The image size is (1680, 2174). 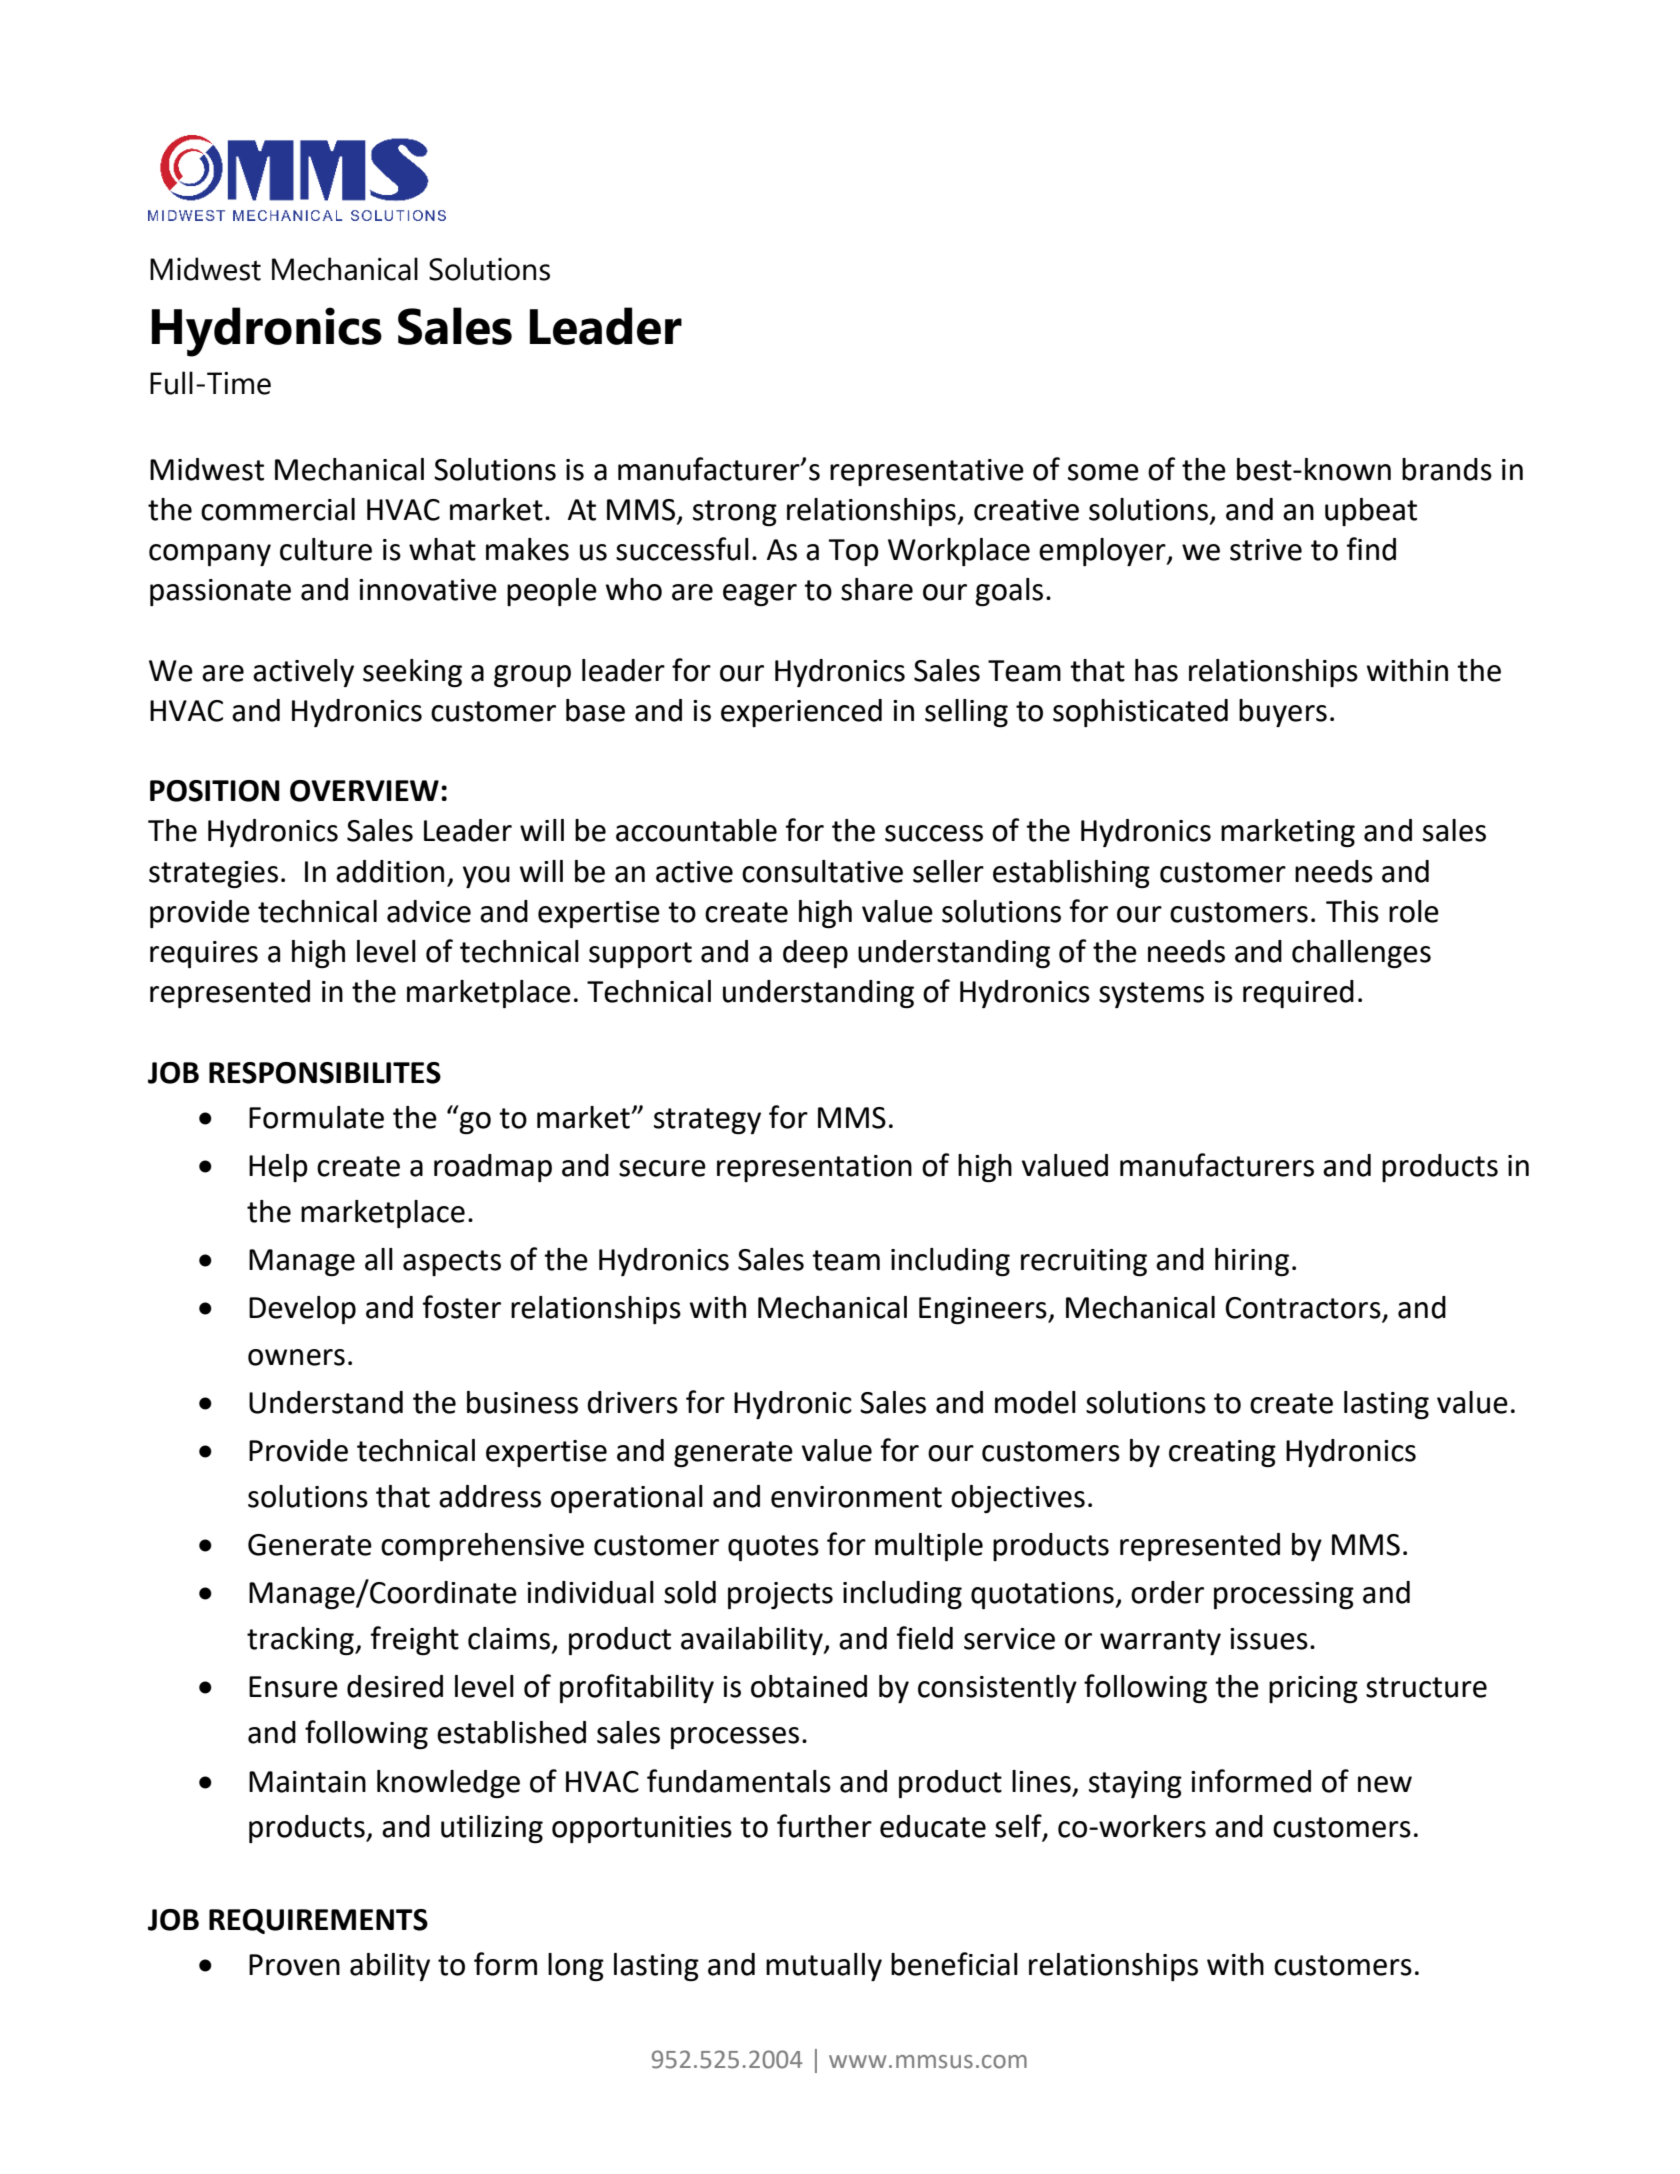 I want to click on Help, so click(x=278, y=1168).
